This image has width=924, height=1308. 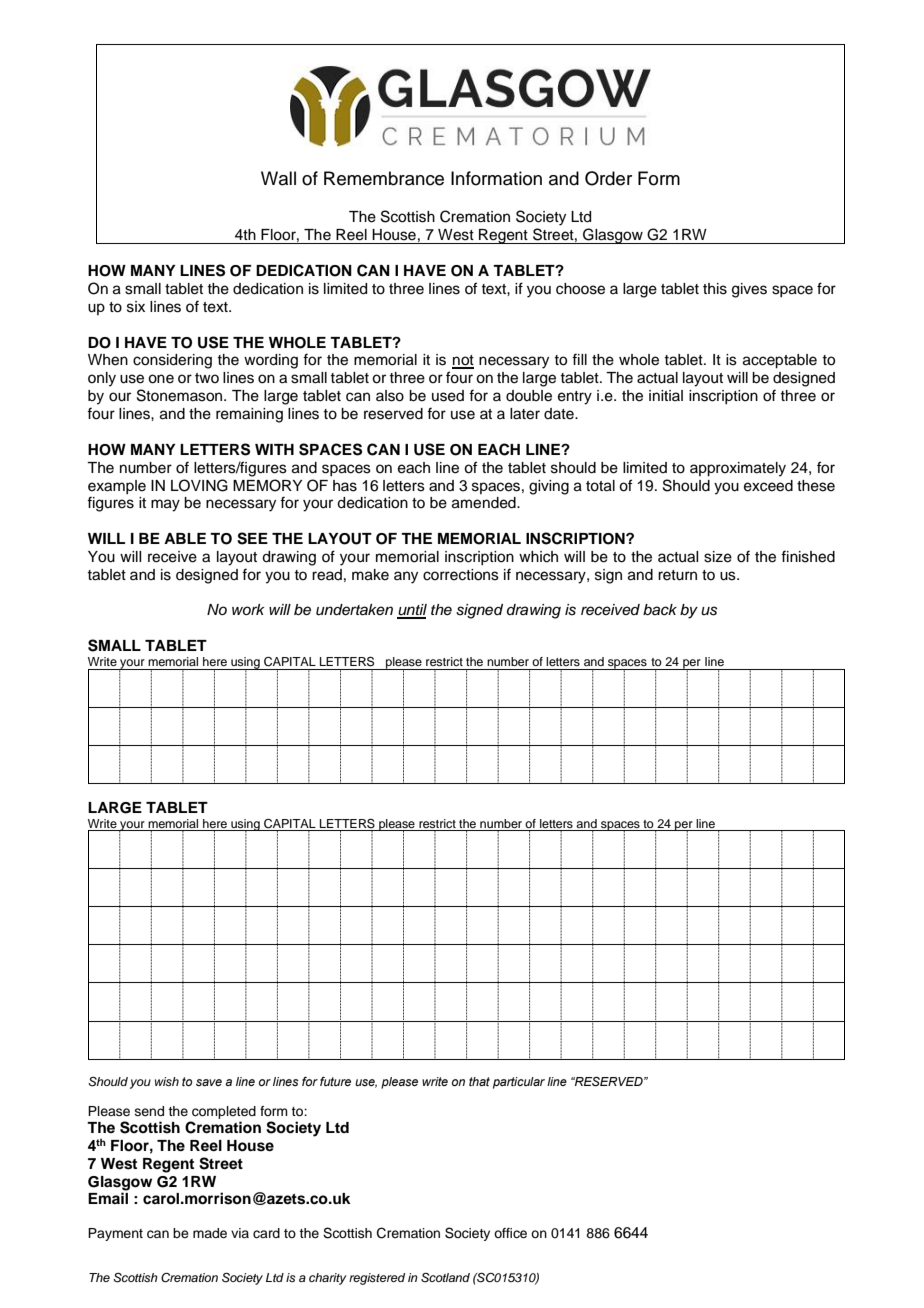 What do you see at coordinates (715, 289) in the image?
I see `this` at bounding box center [715, 289].
